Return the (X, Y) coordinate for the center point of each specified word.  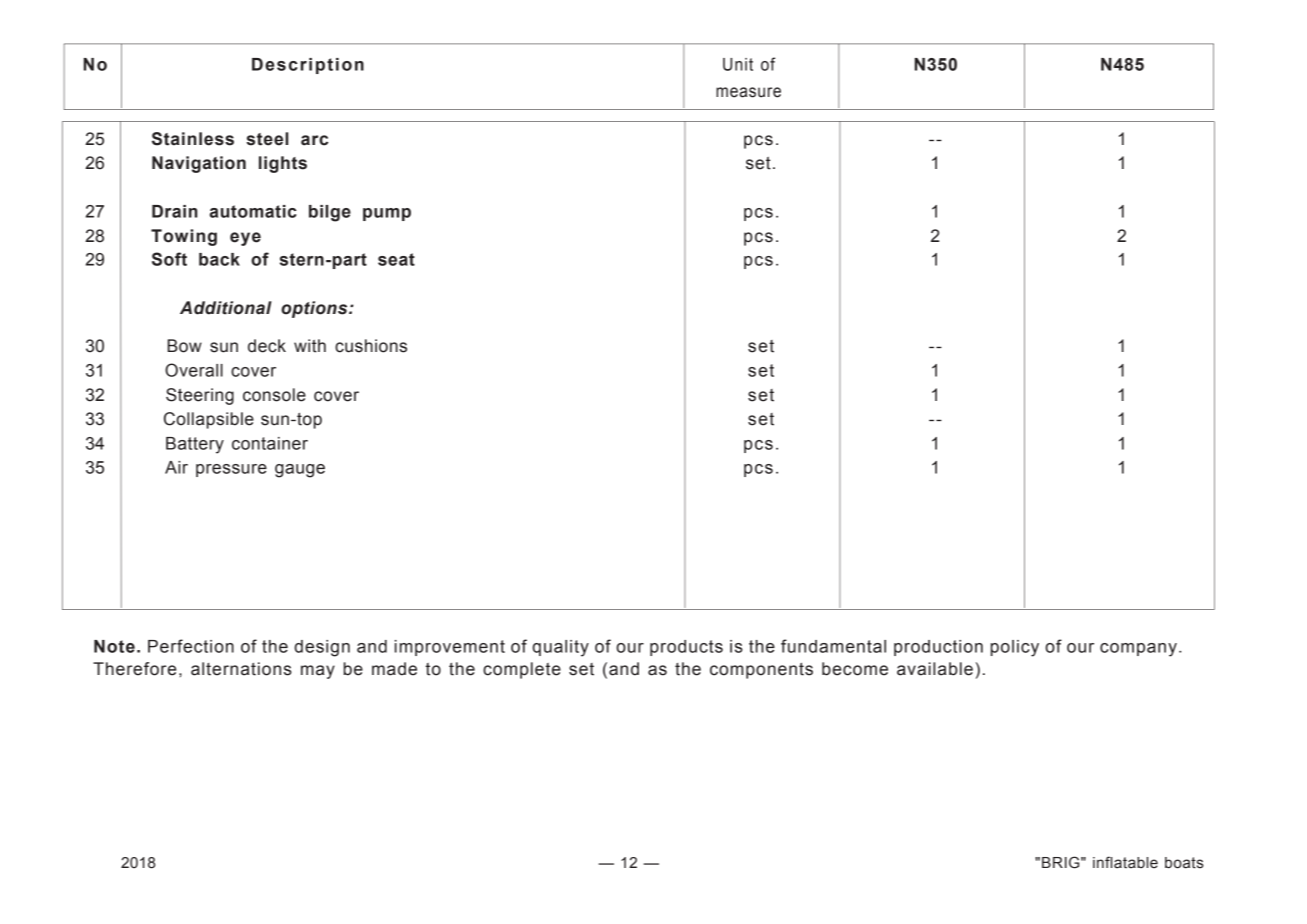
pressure (231, 470)
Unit (738, 64)
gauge (300, 471)
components (761, 671)
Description (308, 66)
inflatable (1125, 862)
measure (748, 92)
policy (1015, 648)
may (318, 672)
